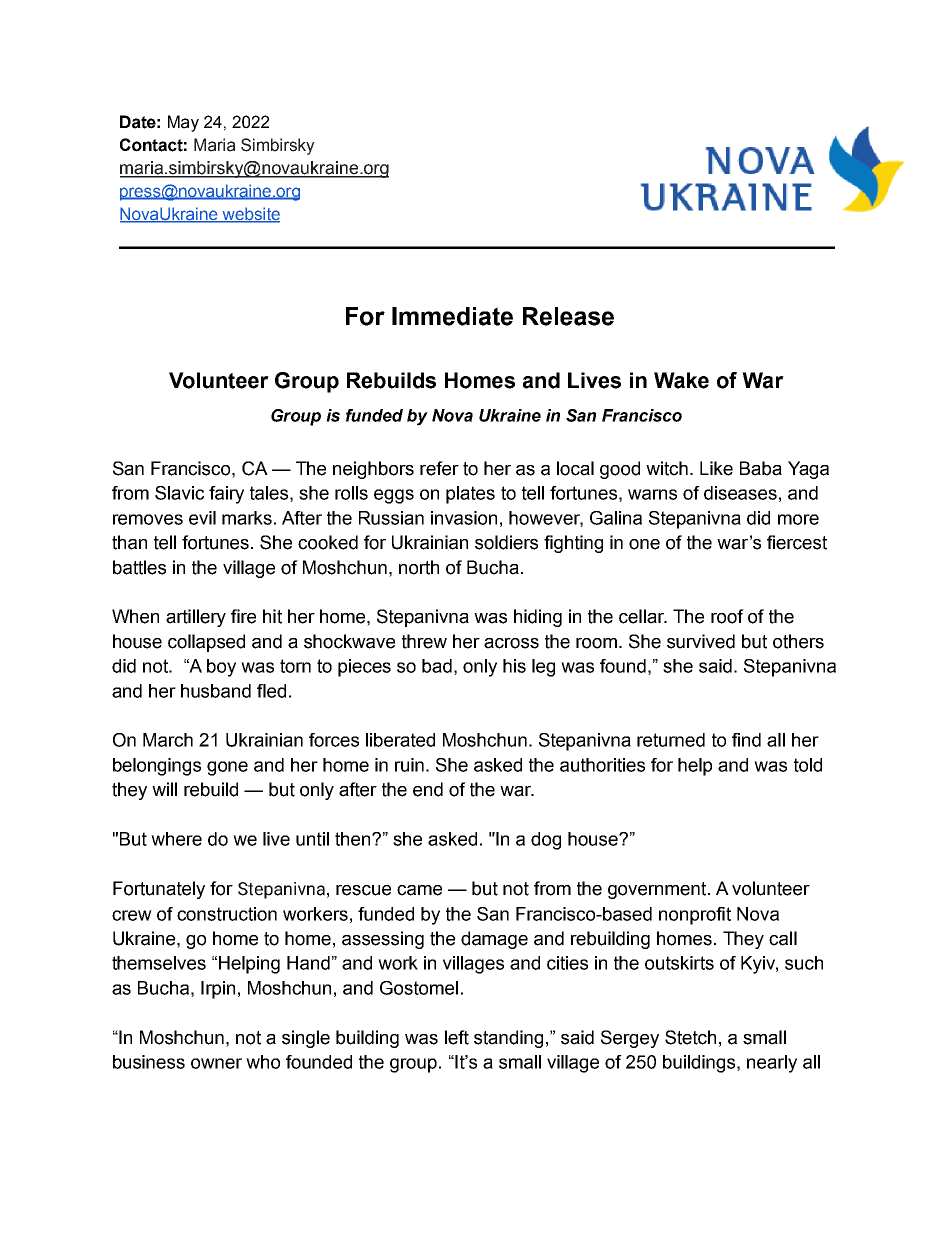 The width and height of the screenshot is (952, 1233). Describe the element at coordinates (568, 316) in the screenshot. I see `Release` at that location.
